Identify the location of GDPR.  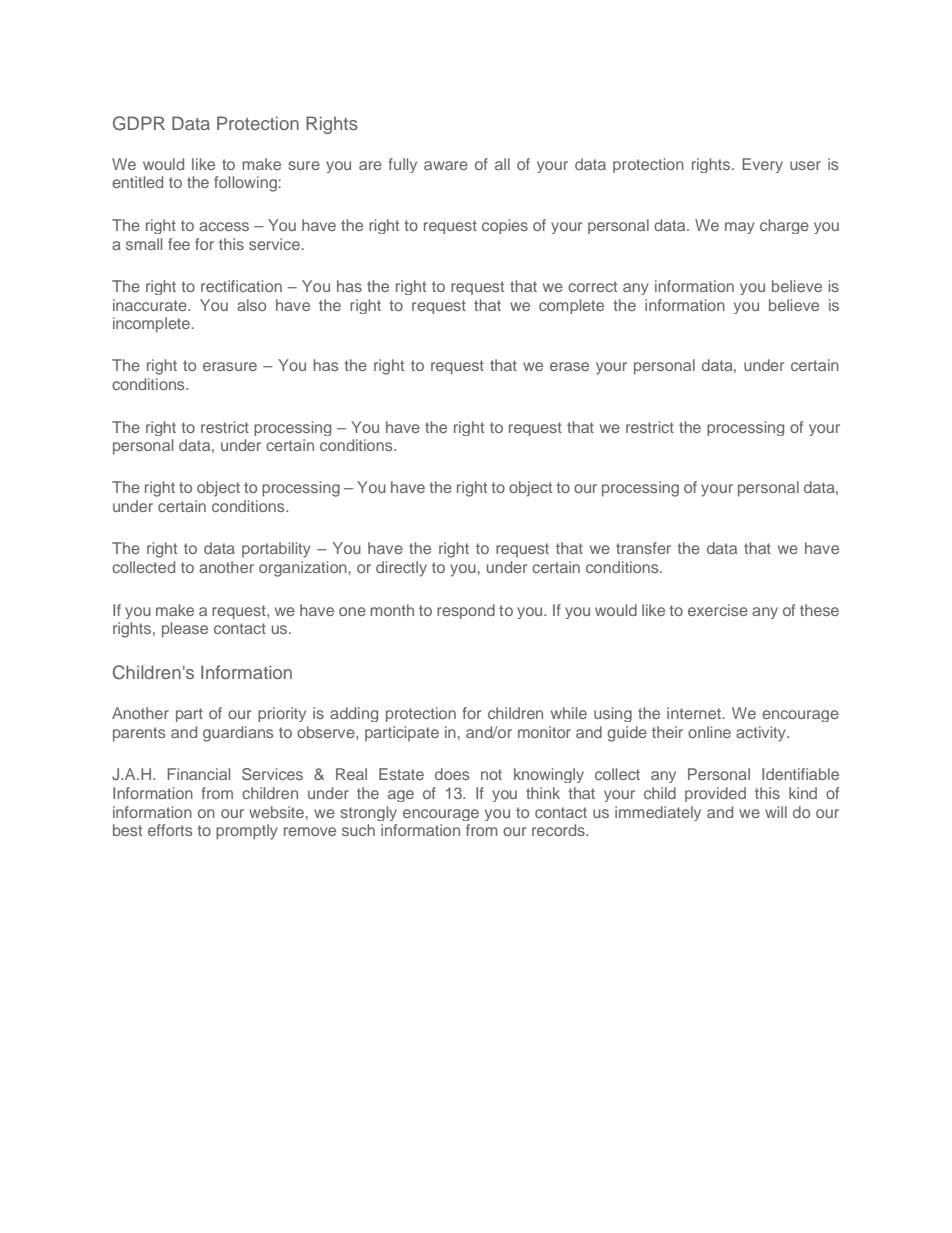
(139, 123).
